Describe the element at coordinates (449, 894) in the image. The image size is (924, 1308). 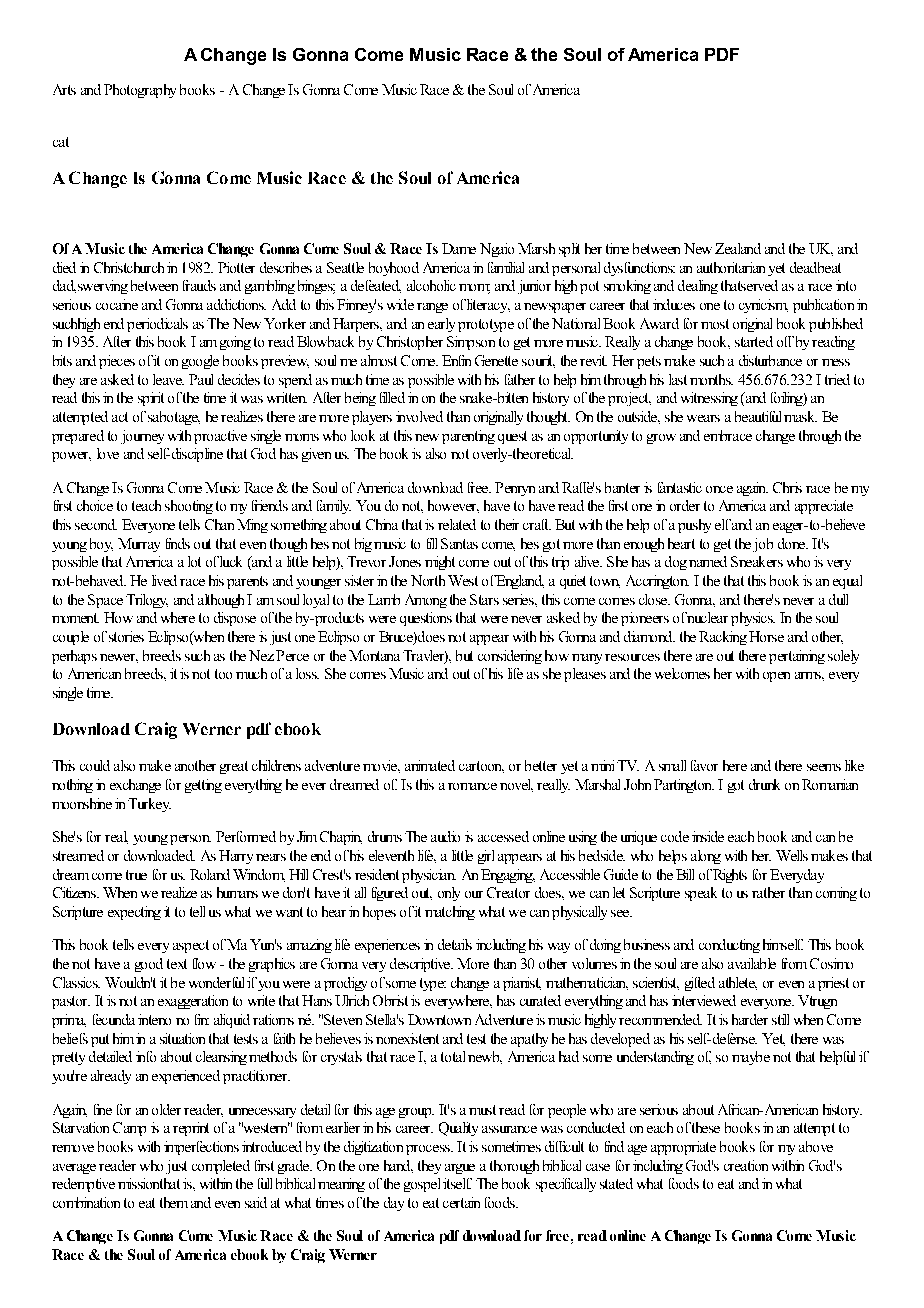
I see `only` at that location.
